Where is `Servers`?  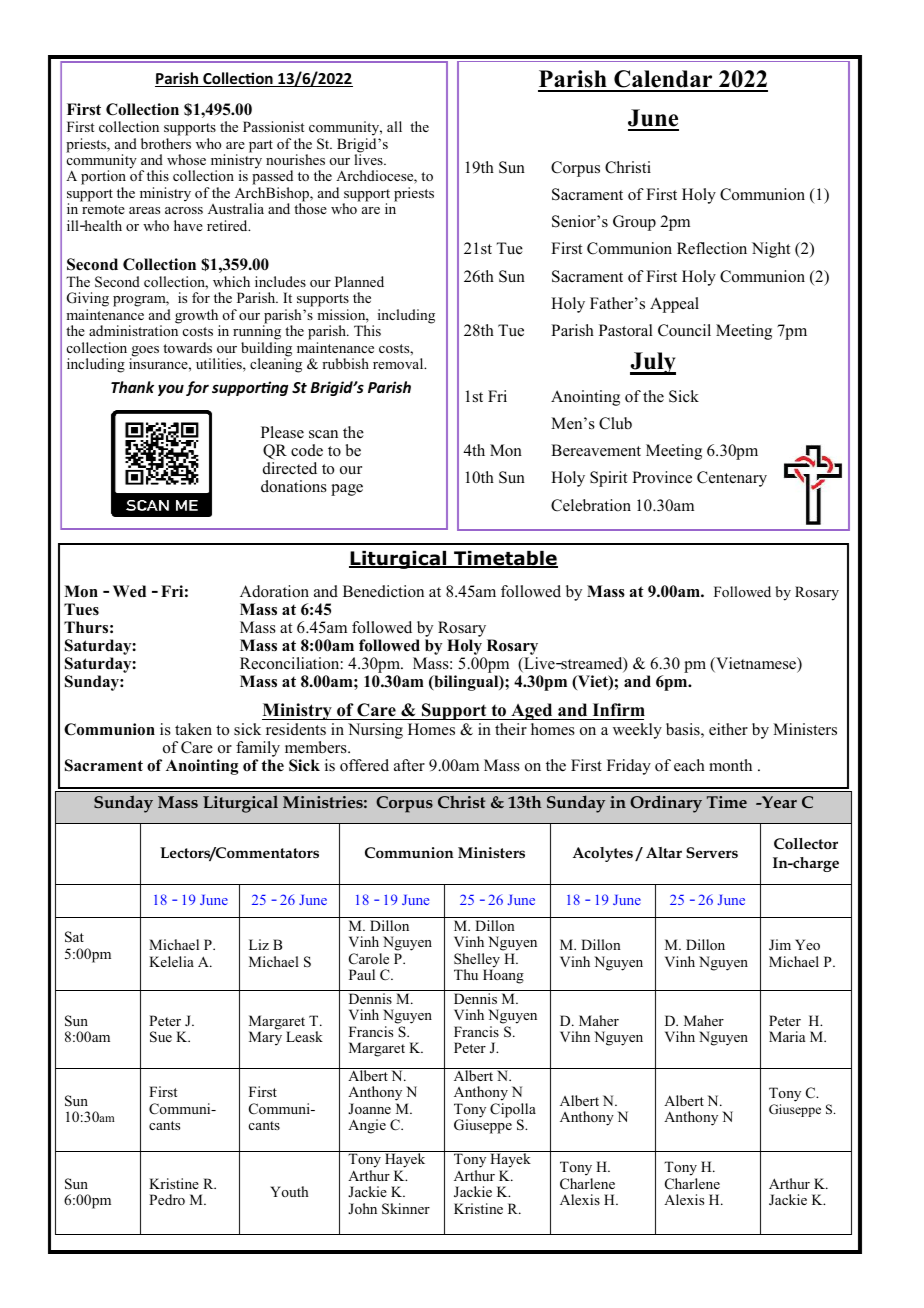
Servers is located at coordinates (712, 852).
